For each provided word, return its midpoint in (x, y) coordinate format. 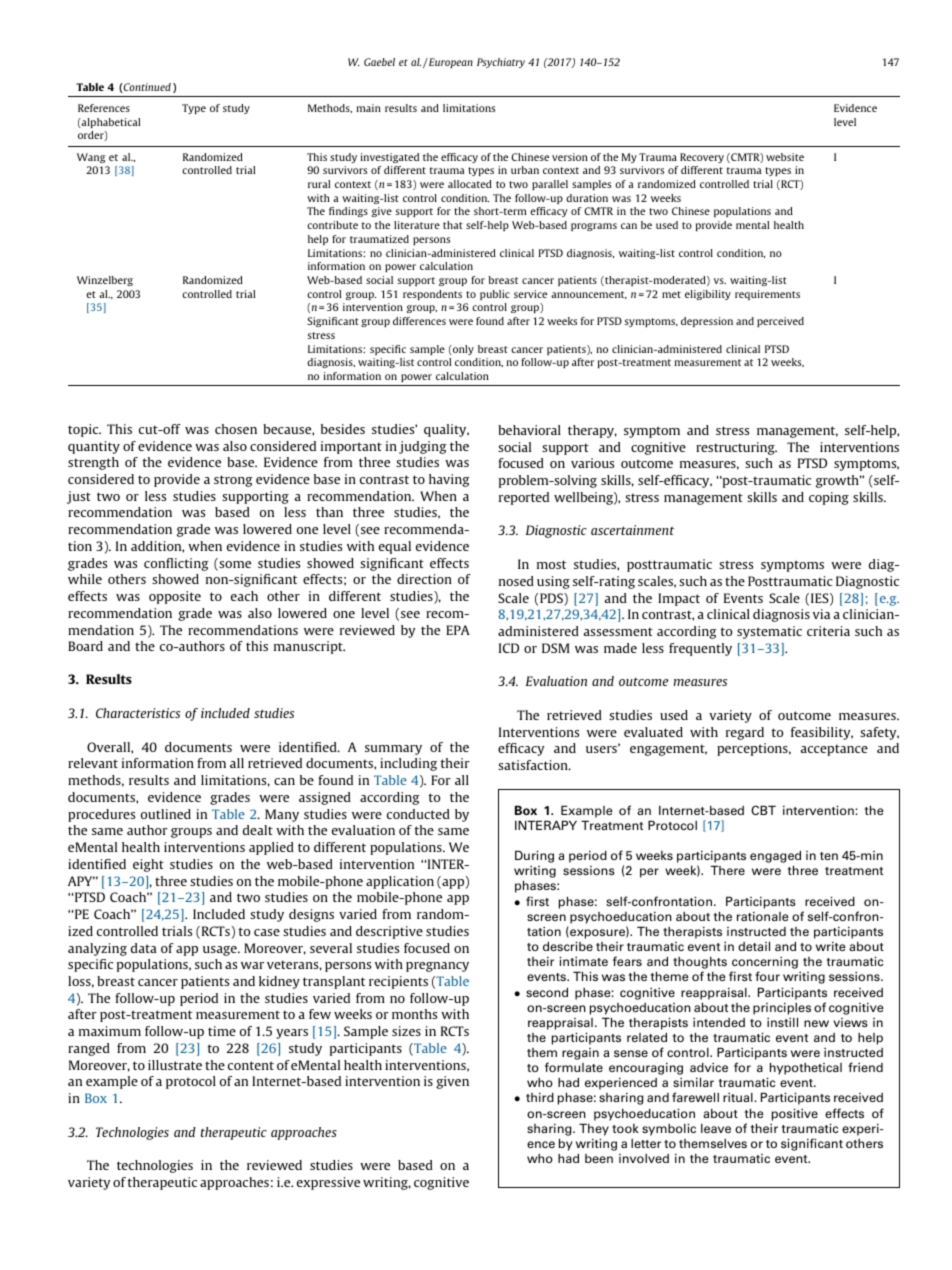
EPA (458, 630)
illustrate (175, 1065)
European (450, 63)
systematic (769, 632)
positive (795, 1115)
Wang (91, 158)
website (785, 157)
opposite (175, 597)
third (540, 1097)
